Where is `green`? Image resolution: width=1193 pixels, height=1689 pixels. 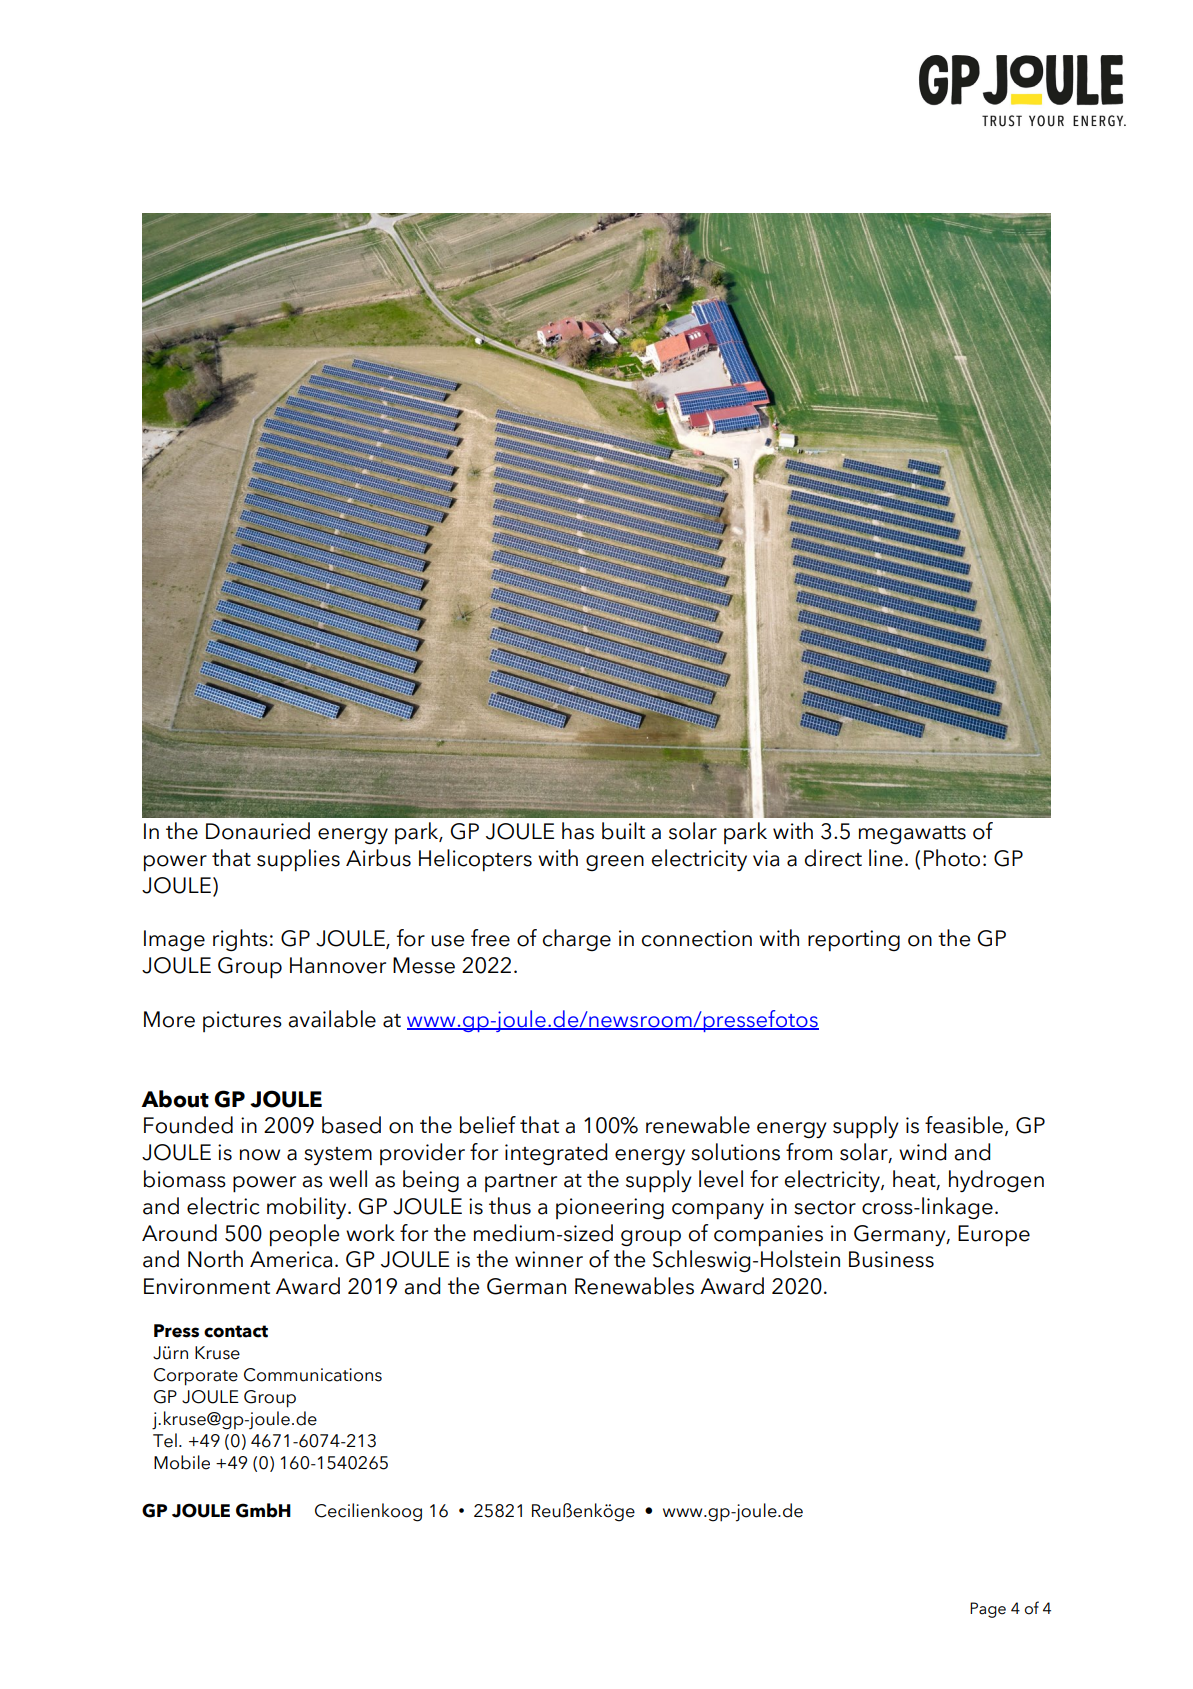 green is located at coordinates (615, 863).
